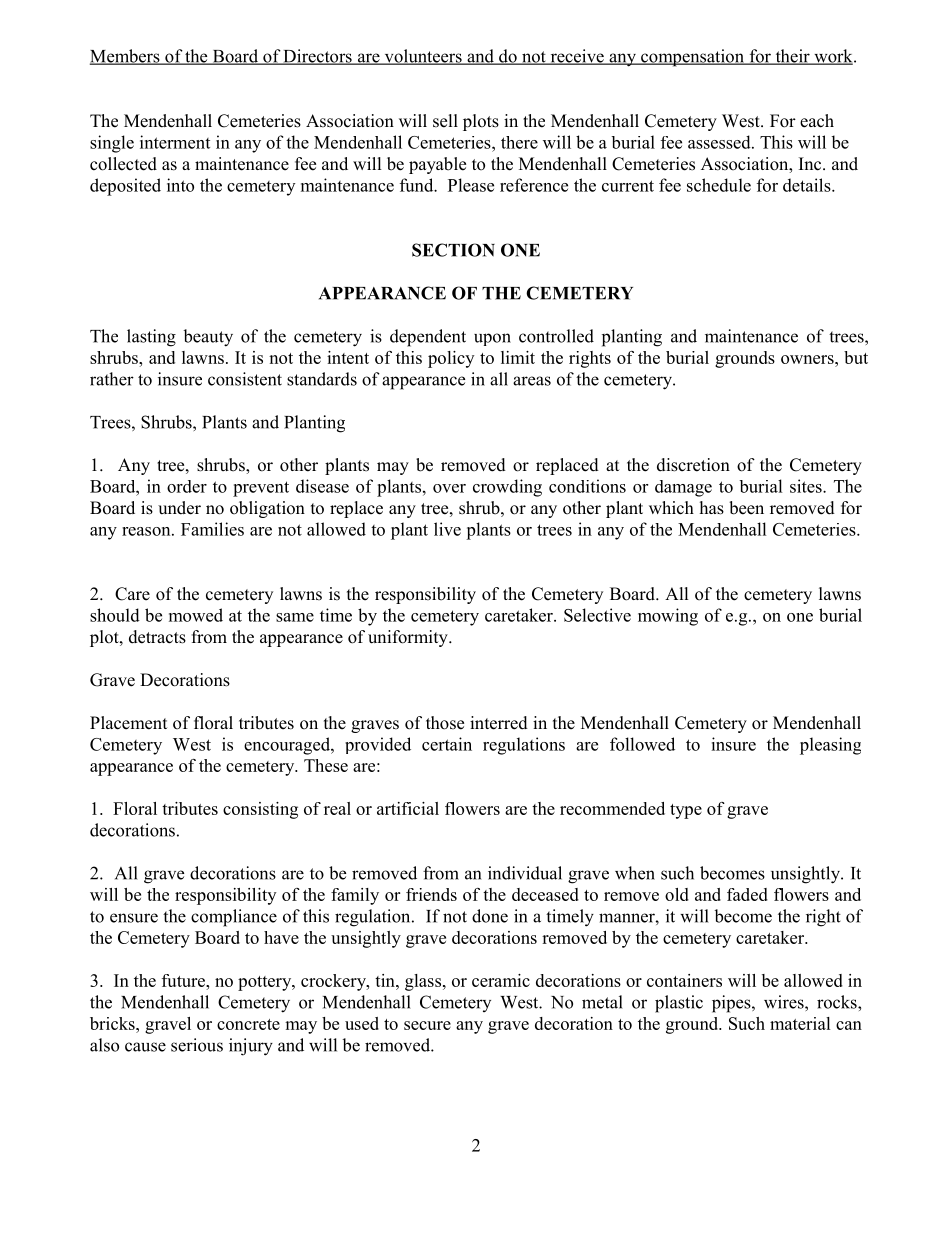 This screenshot has width=952, height=1233. Describe the element at coordinates (792, 57) in the screenshot. I see `their` at that location.
